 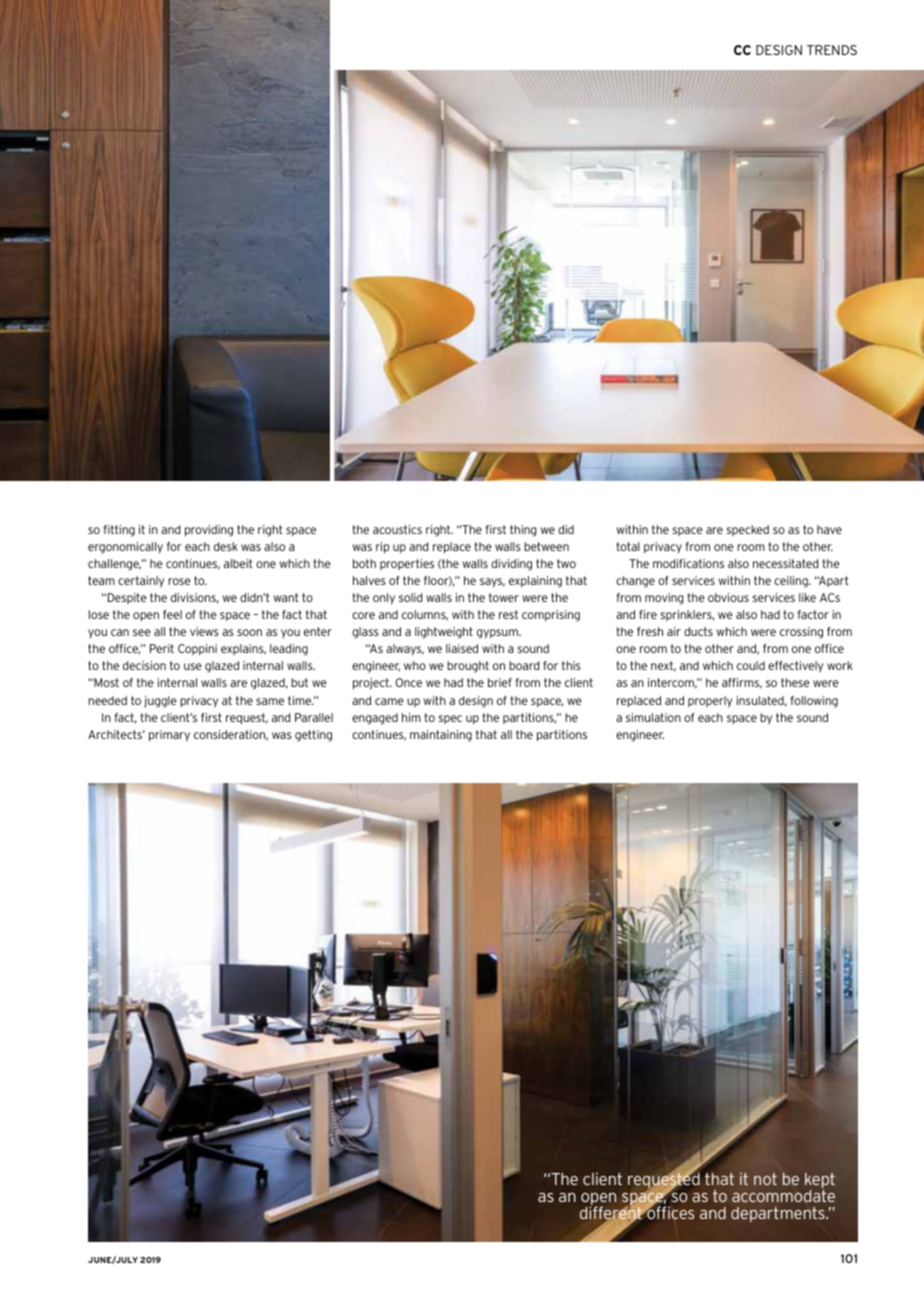 What do you see at coordinates (209, 531) in the document?
I see `providing` at bounding box center [209, 531].
